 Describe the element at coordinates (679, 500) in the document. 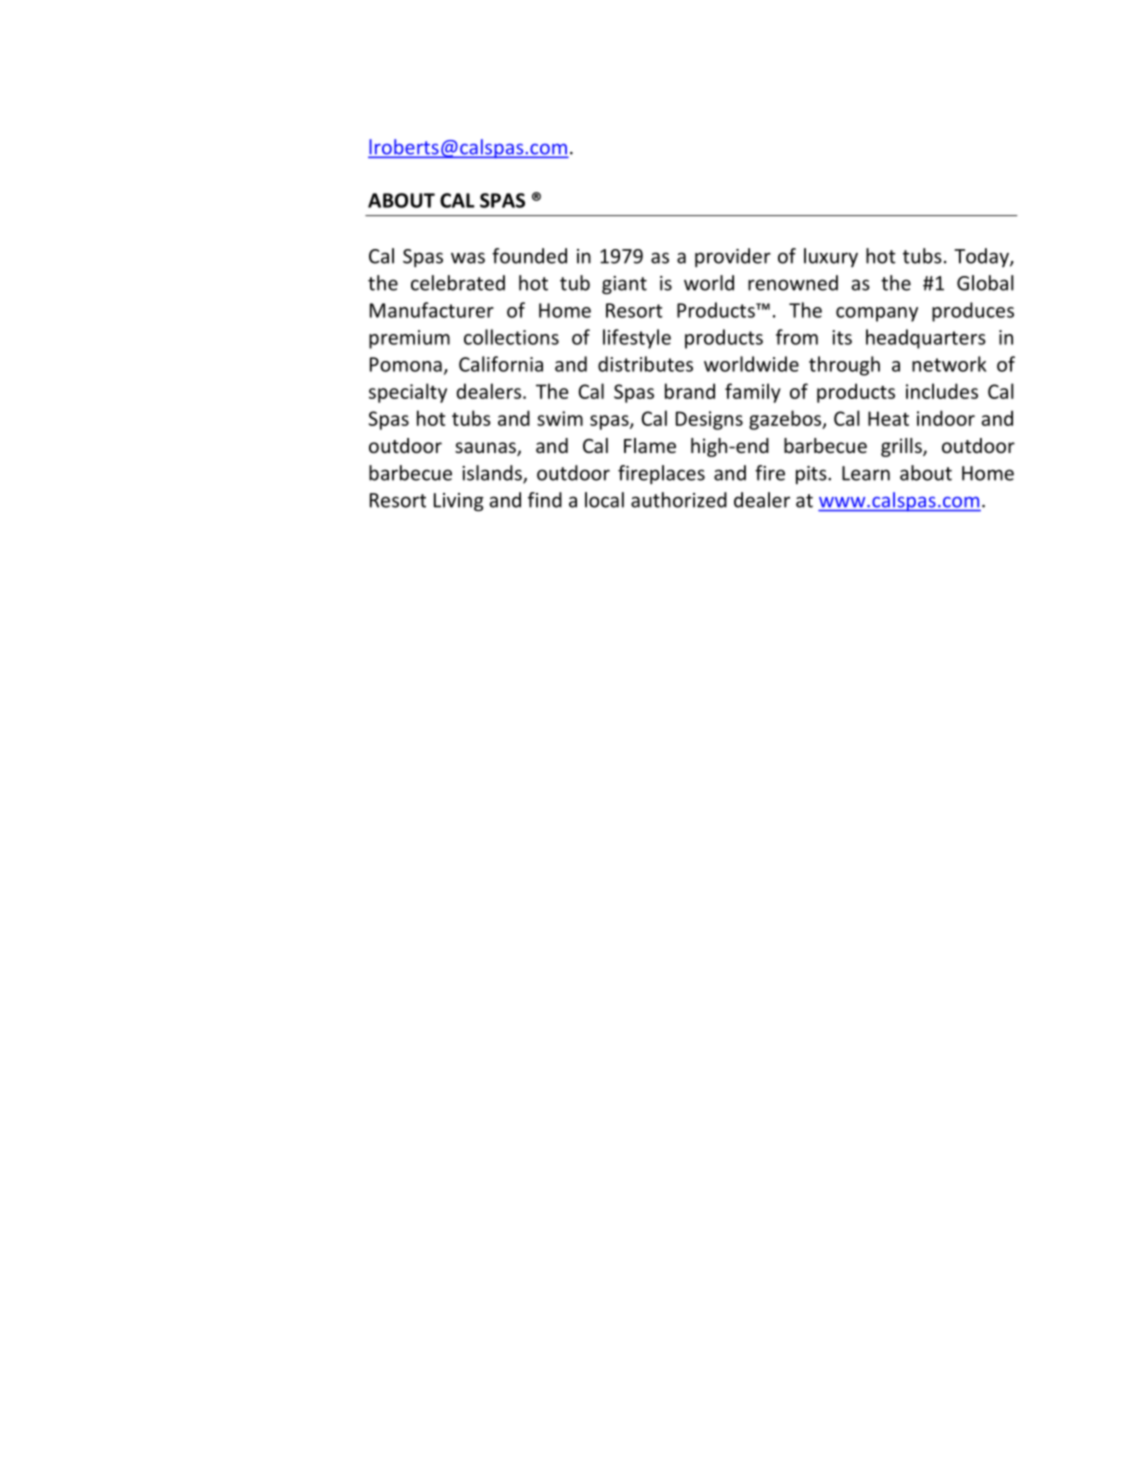

I see `authorized` at that location.
